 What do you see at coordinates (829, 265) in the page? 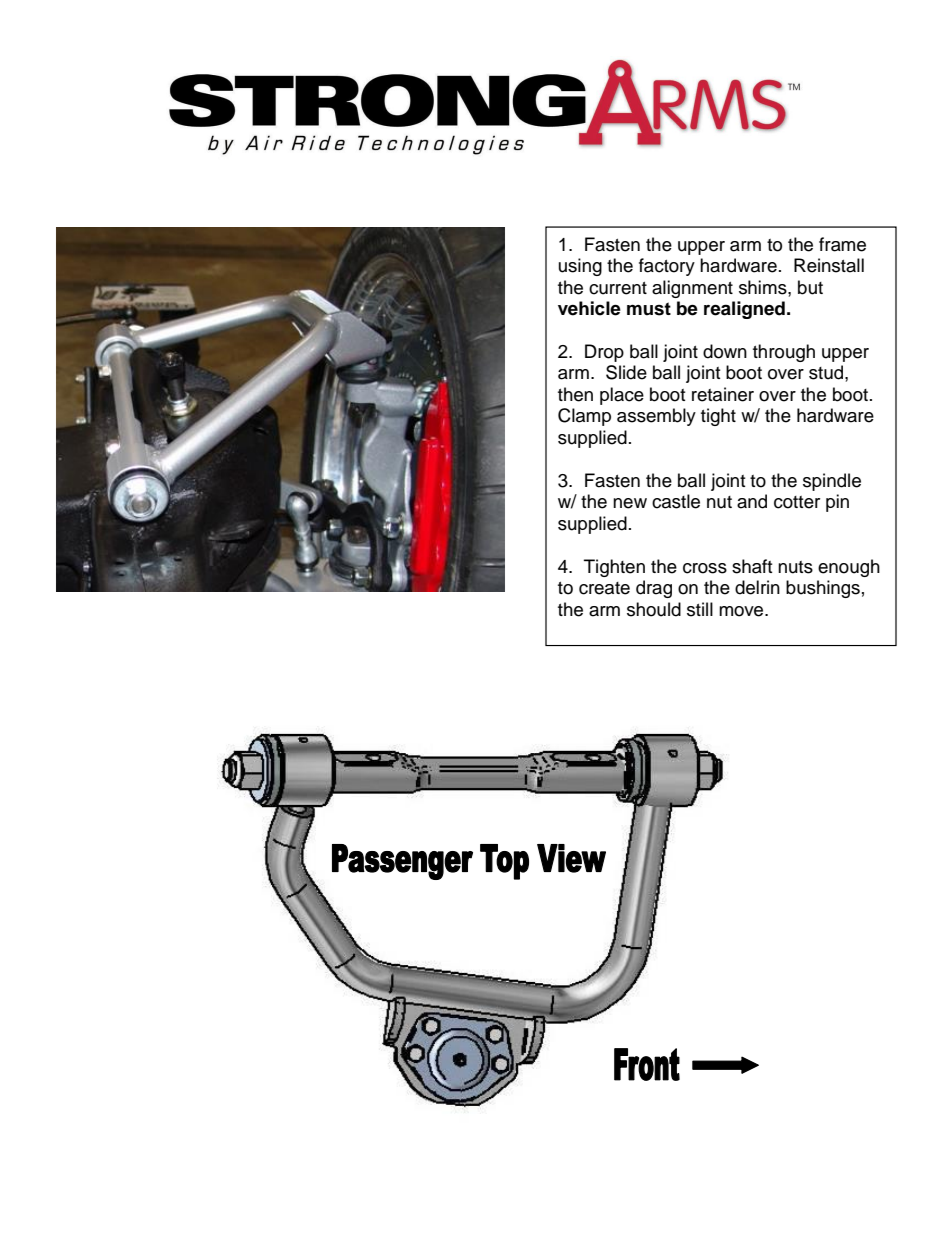
I see `Reinstall` at bounding box center [829, 265].
